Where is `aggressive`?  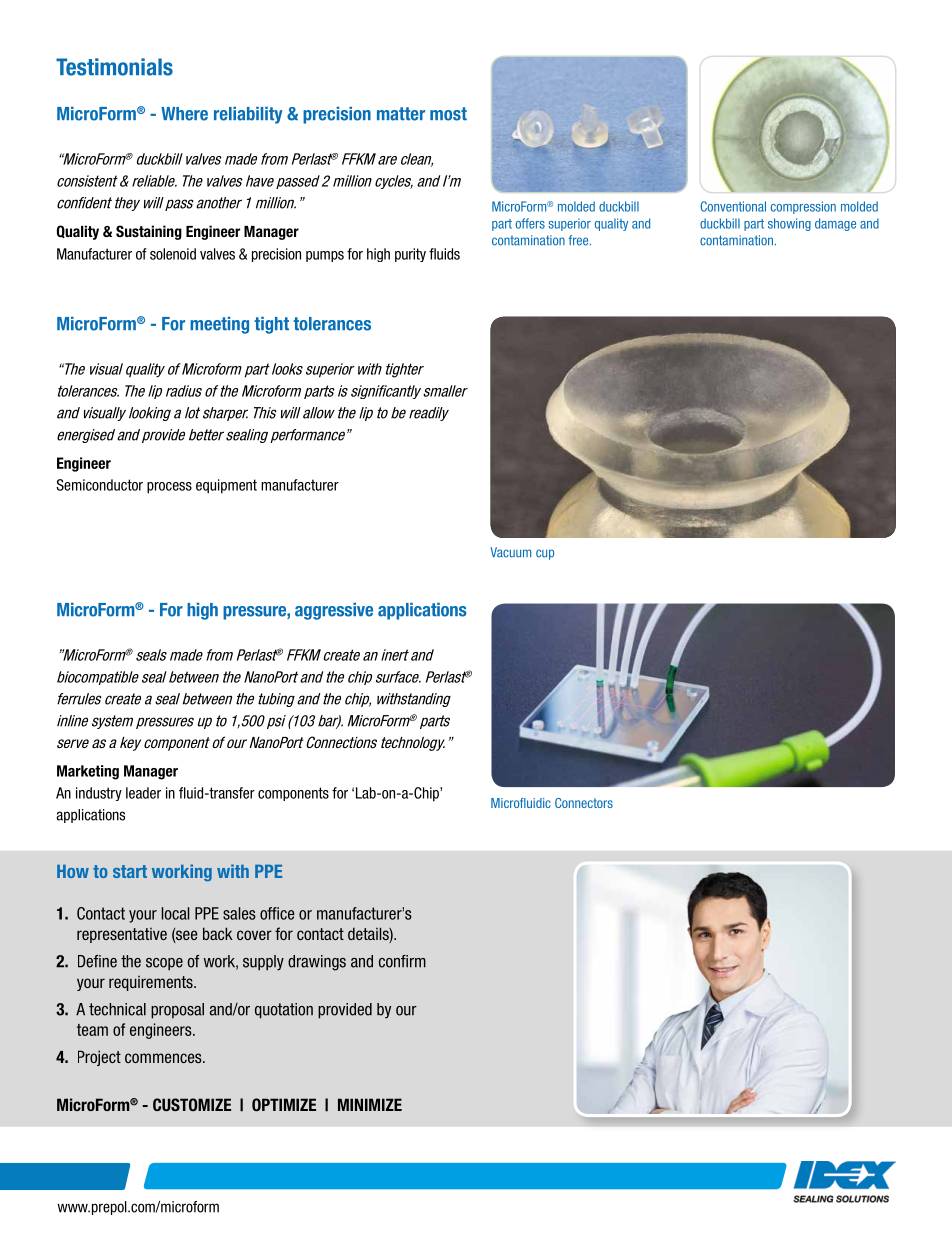
aggressive is located at coordinates (334, 611).
